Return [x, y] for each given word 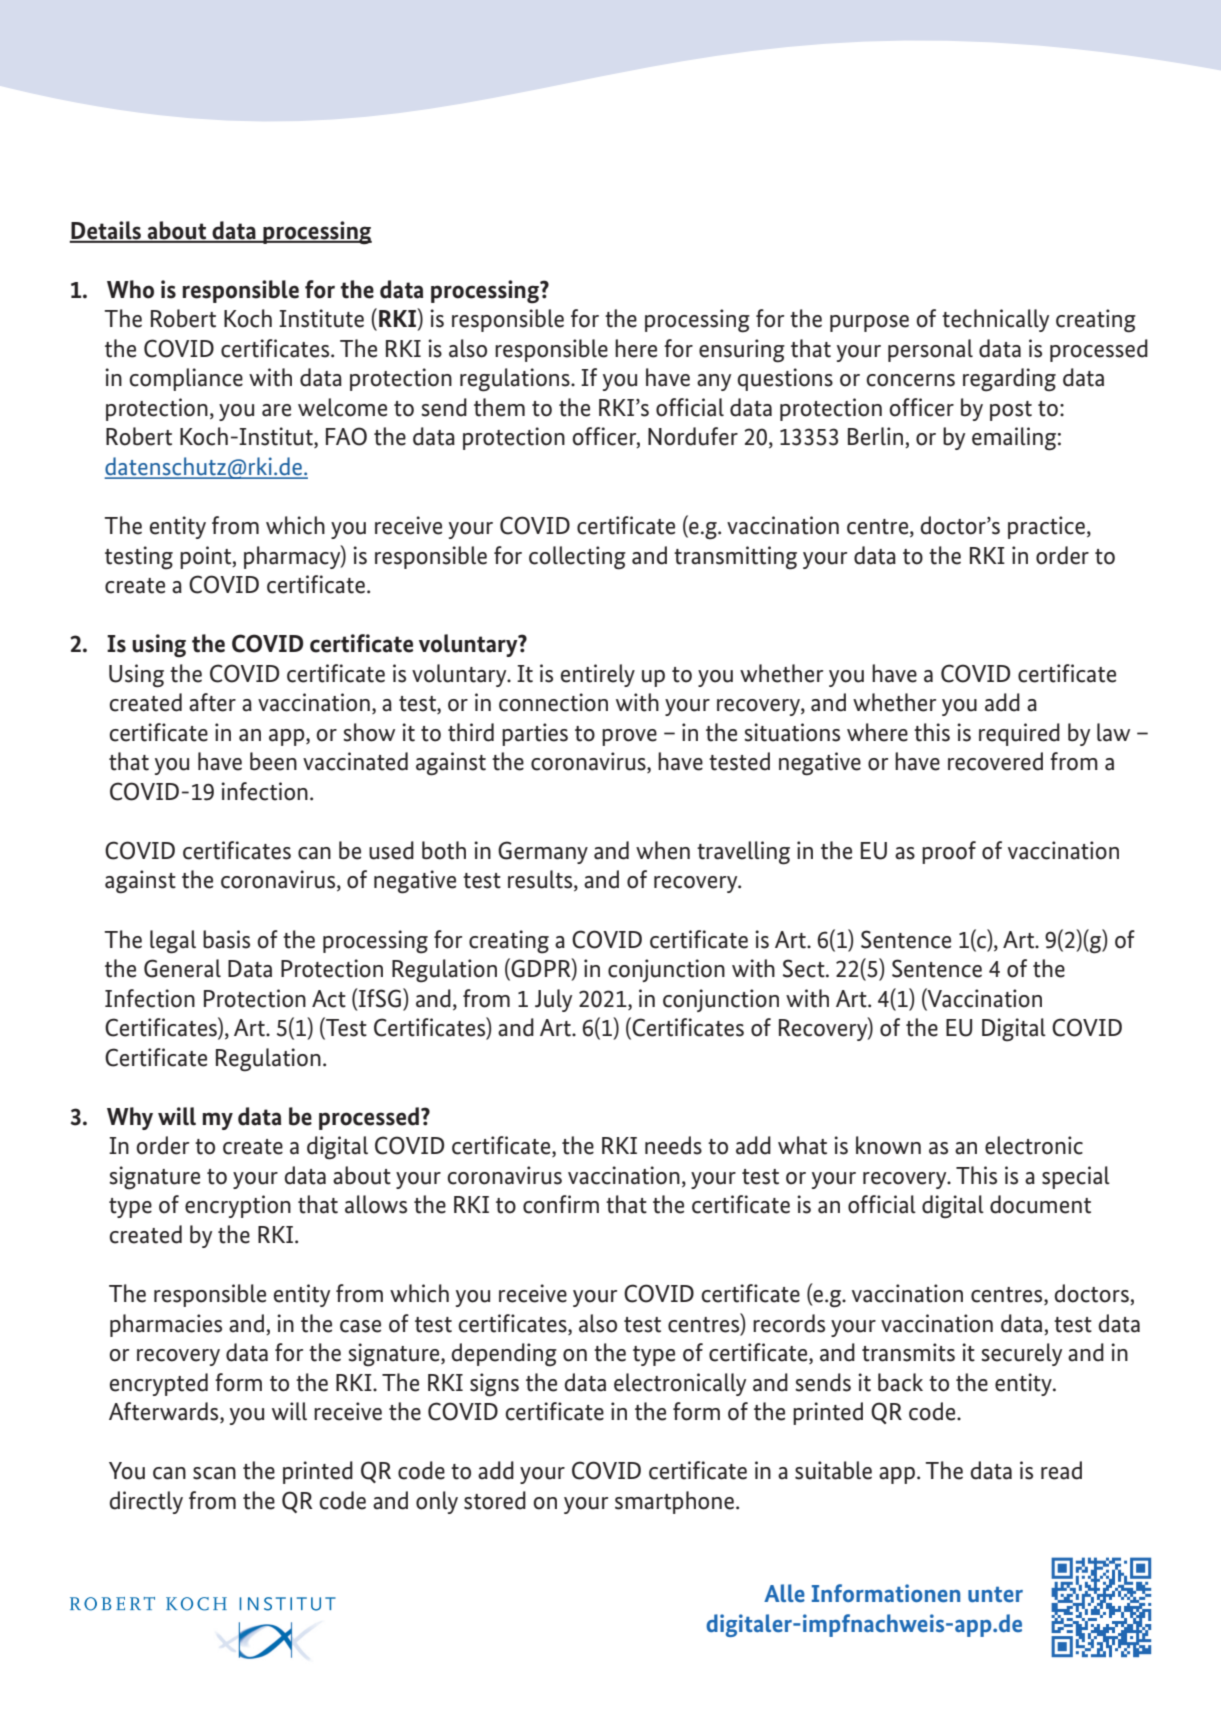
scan [214, 1473]
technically [995, 320]
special [1076, 1177]
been [273, 761]
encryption [238, 1206]
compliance [186, 379]
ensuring [742, 351]
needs [673, 1145]
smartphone [676, 1502]
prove [629, 737]
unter [995, 1594]
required [1019, 734]
